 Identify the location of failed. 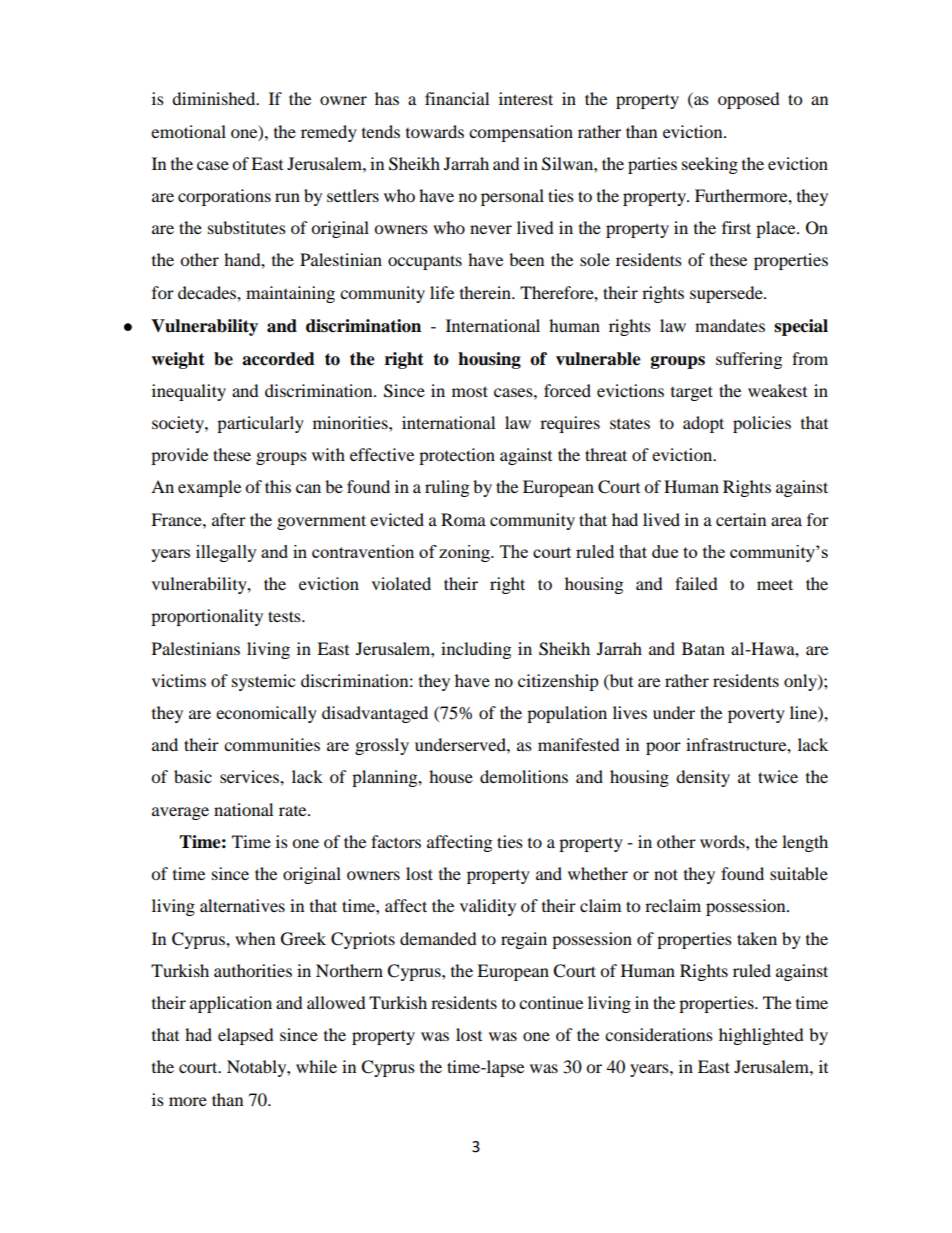
(696, 583).
